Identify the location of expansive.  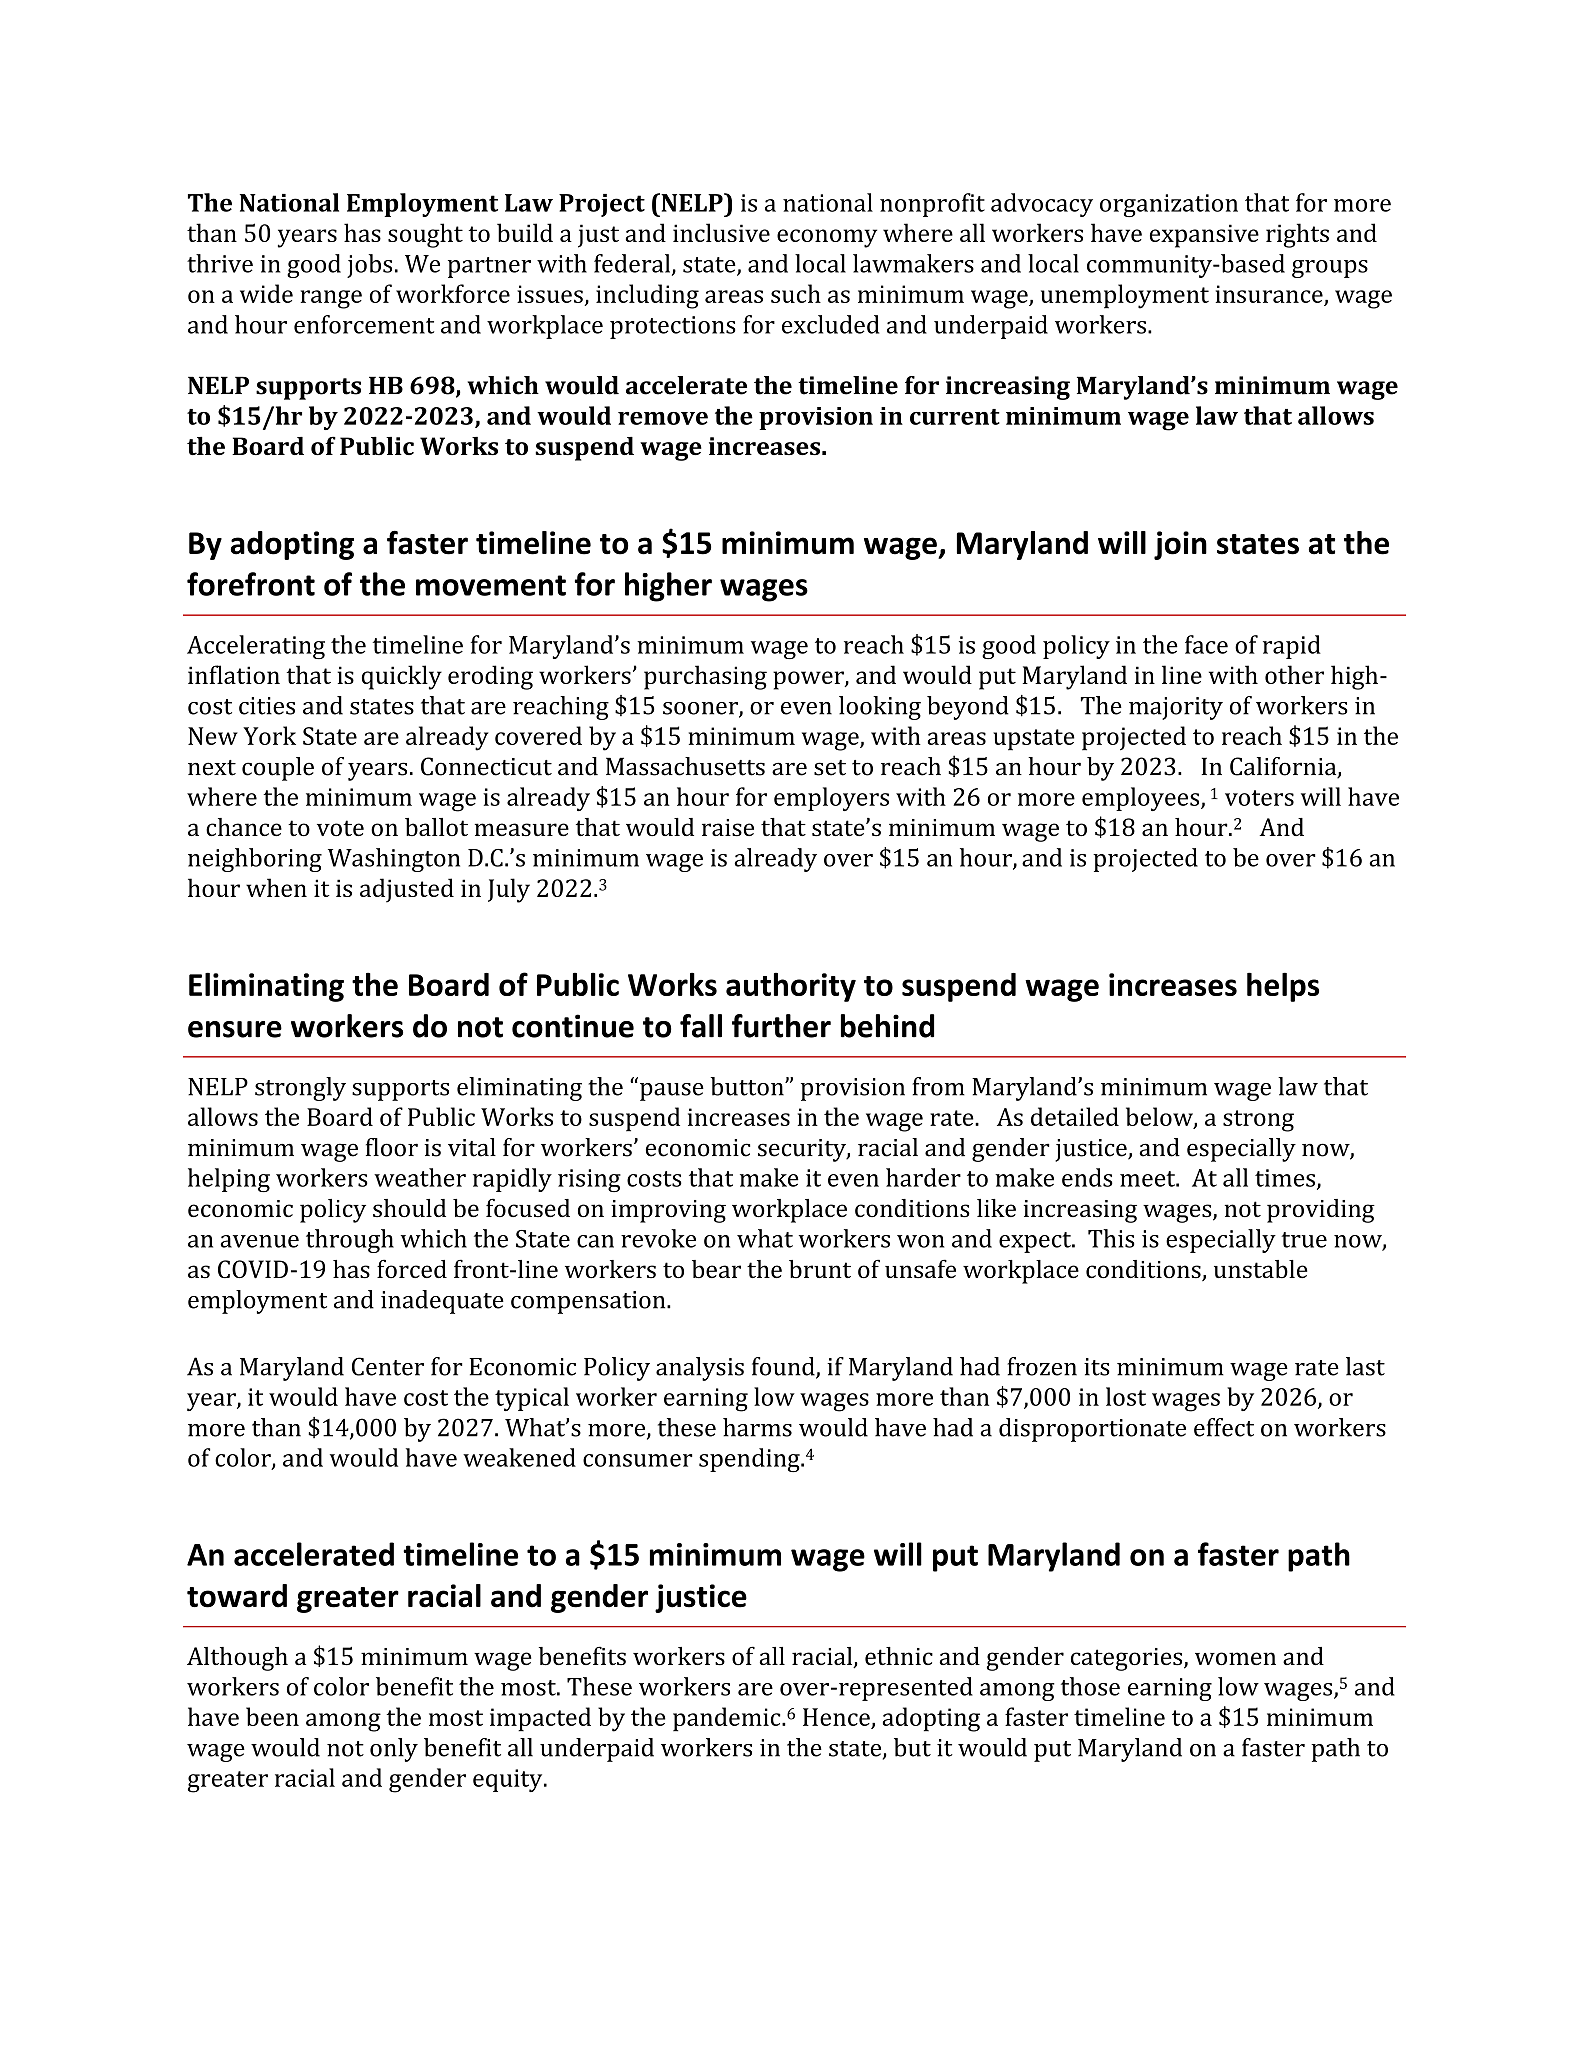
(1204, 236).
